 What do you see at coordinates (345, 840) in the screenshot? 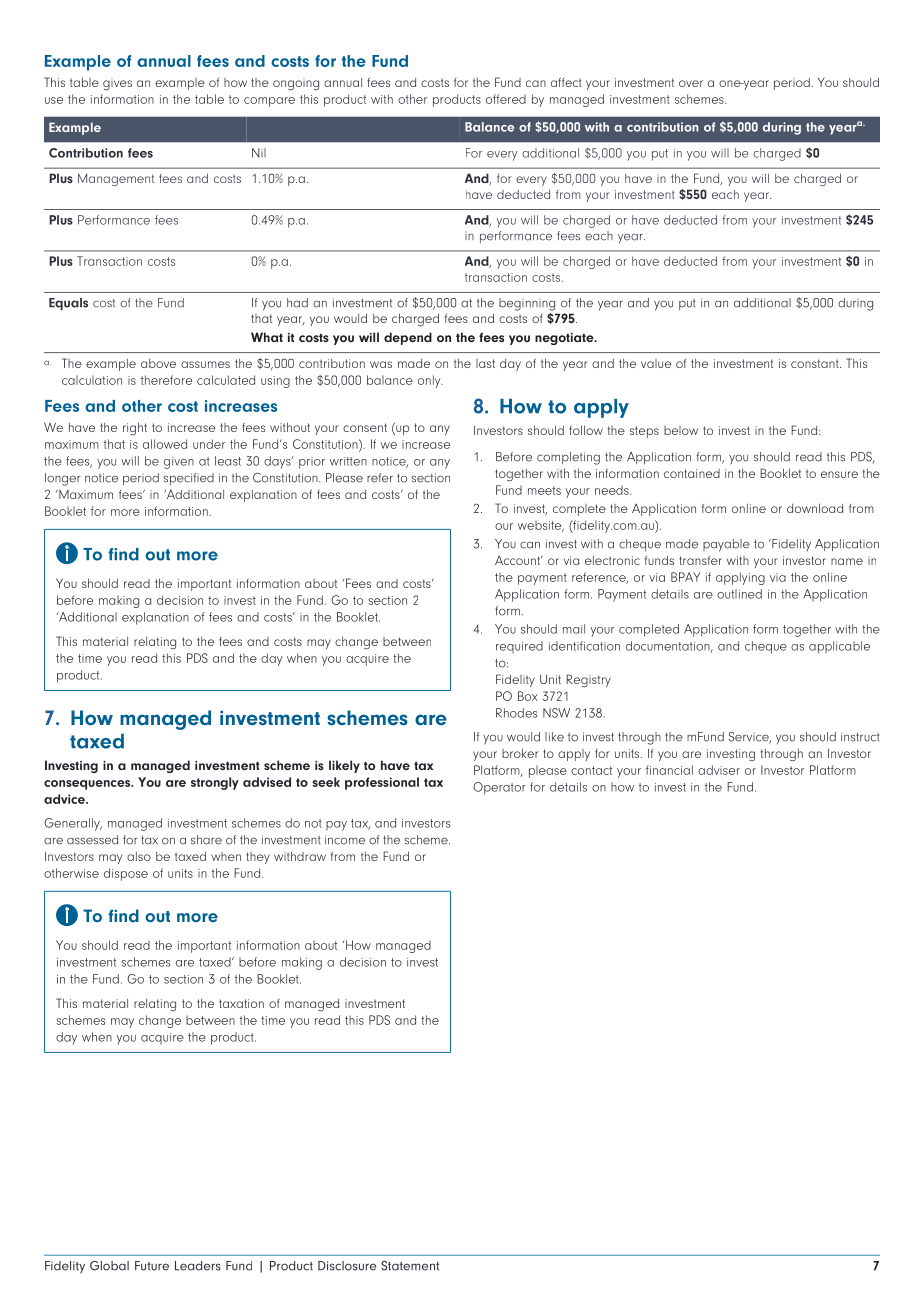
I see `income` at bounding box center [345, 840].
